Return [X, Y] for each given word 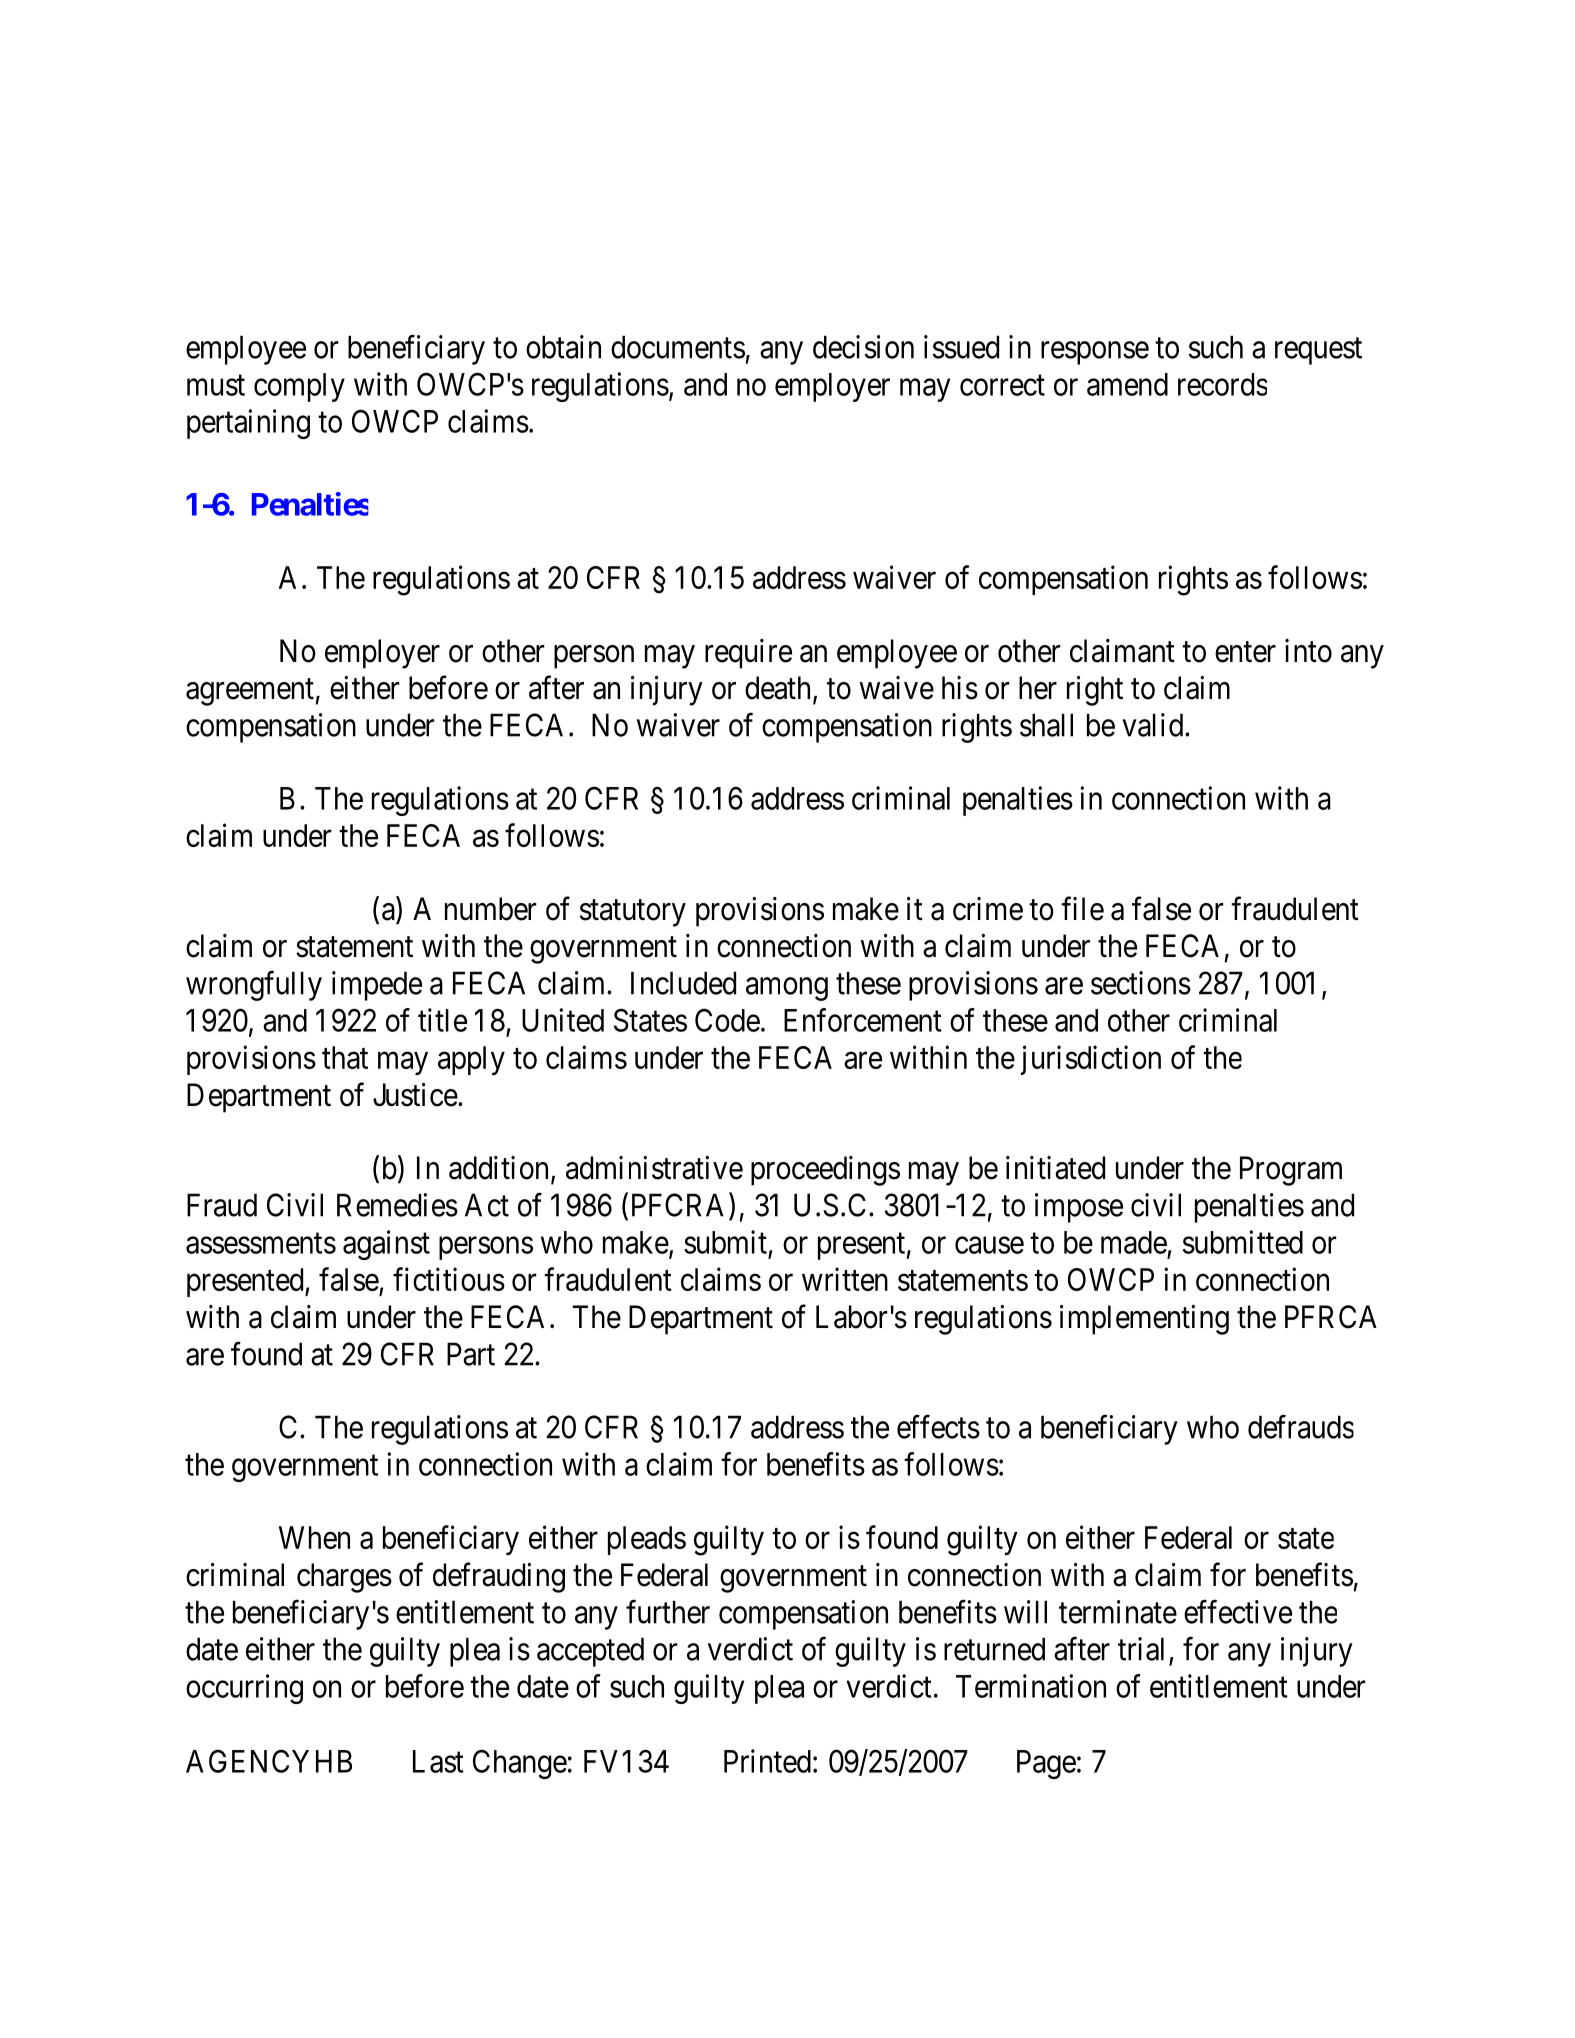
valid [1154, 725]
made [1134, 1242]
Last [438, 1761]
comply [299, 387]
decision [863, 347]
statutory [633, 913]
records [1222, 384]
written [845, 1279]
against [386, 1245]
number [491, 909]
